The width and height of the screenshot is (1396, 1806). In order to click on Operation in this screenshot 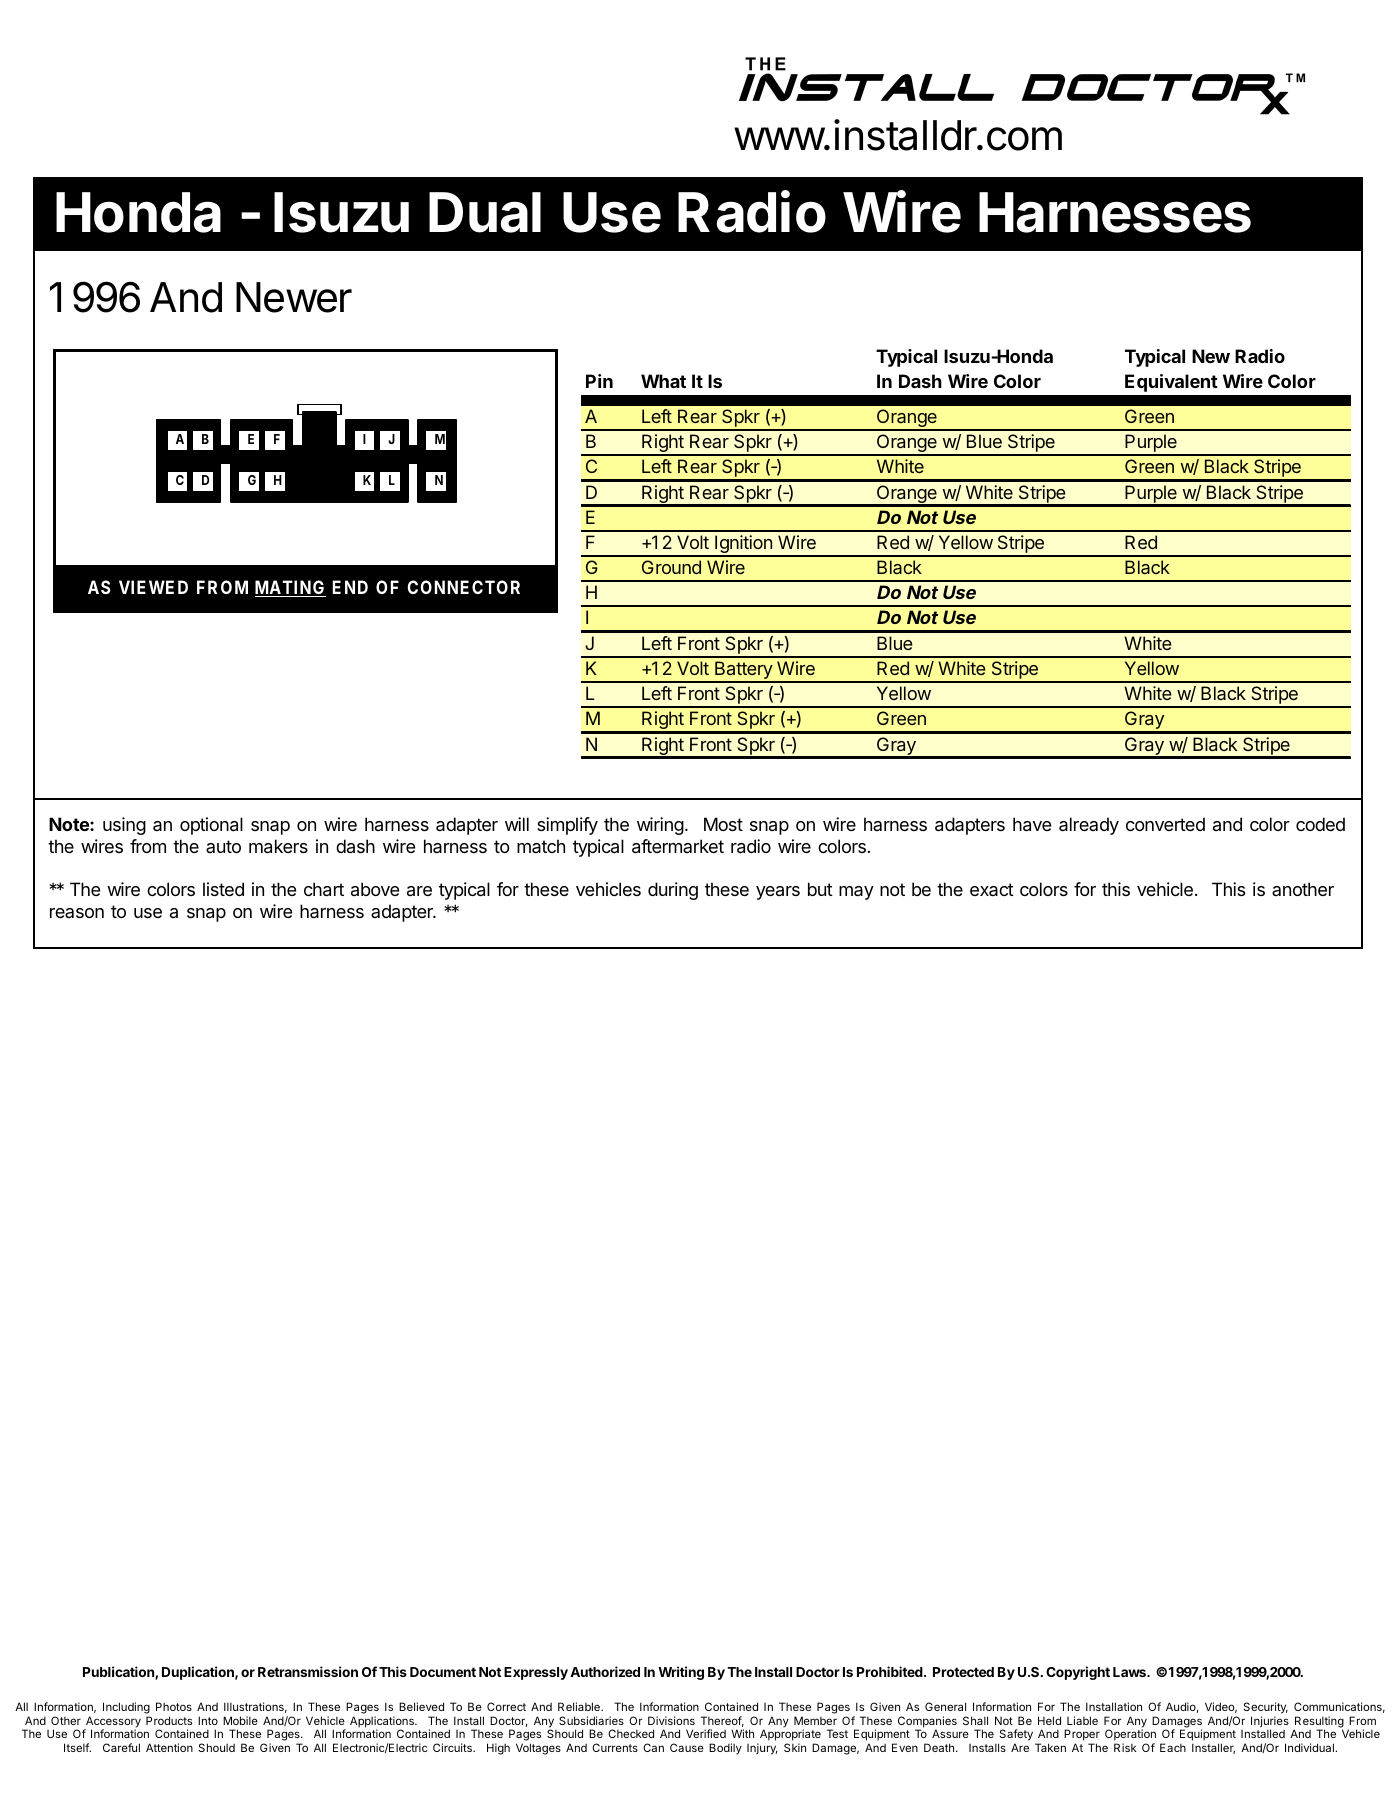, I will do `click(1130, 1736)`.
